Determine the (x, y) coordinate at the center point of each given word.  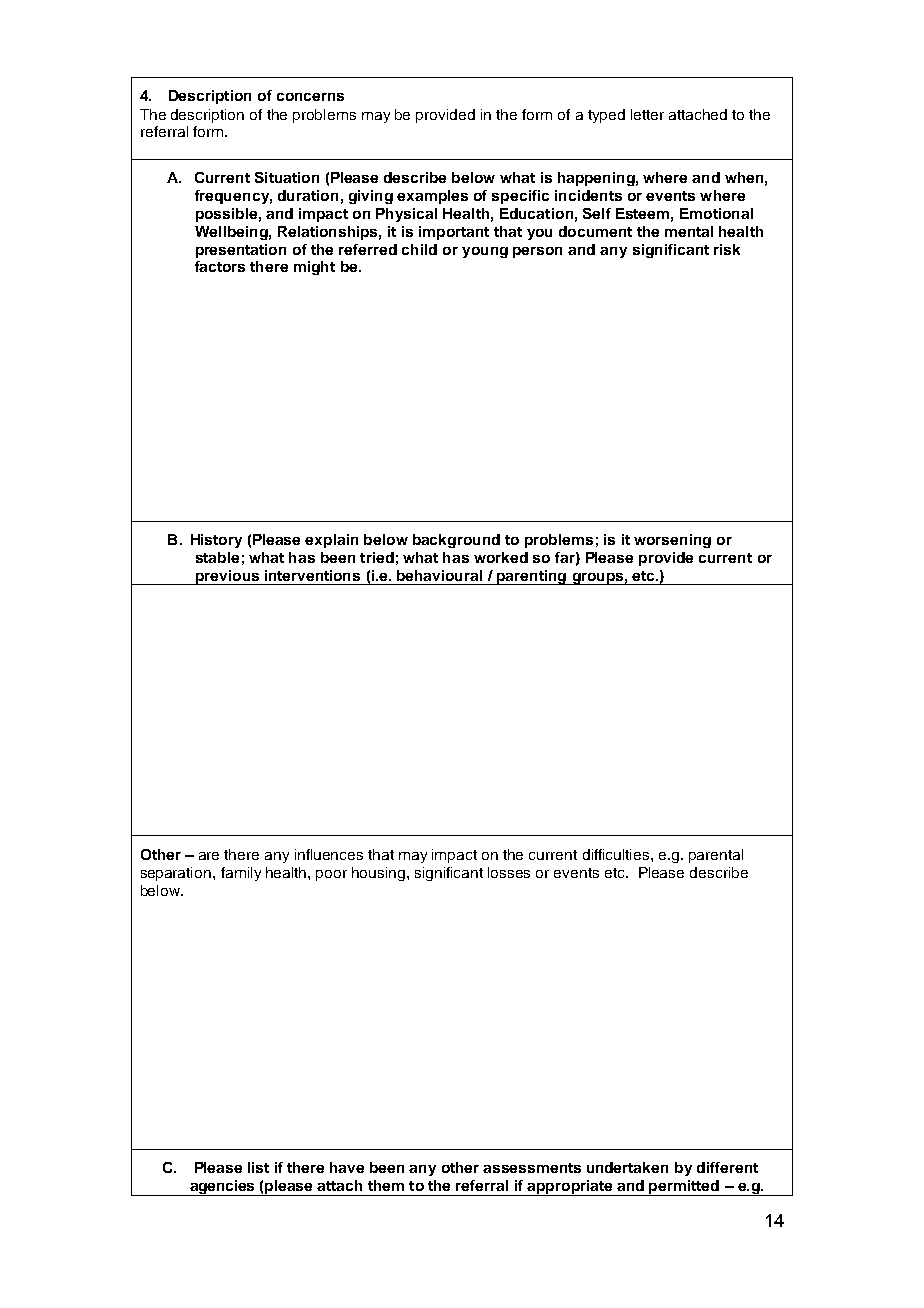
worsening (672, 541)
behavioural (439, 575)
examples (432, 197)
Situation (287, 177)
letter (647, 114)
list (258, 1167)
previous (228, 577)
